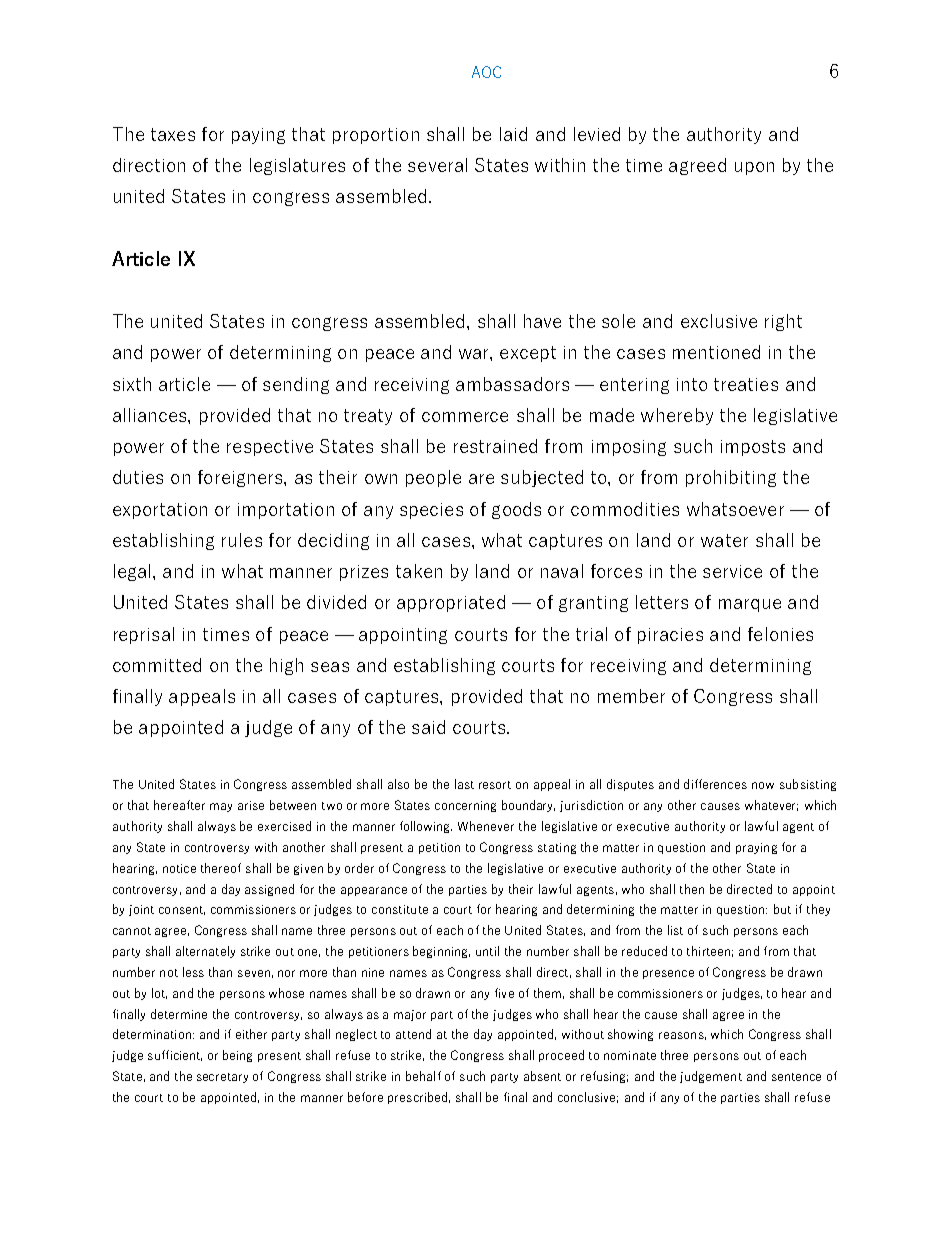  I want to click on AOC, so click(486, 72).
